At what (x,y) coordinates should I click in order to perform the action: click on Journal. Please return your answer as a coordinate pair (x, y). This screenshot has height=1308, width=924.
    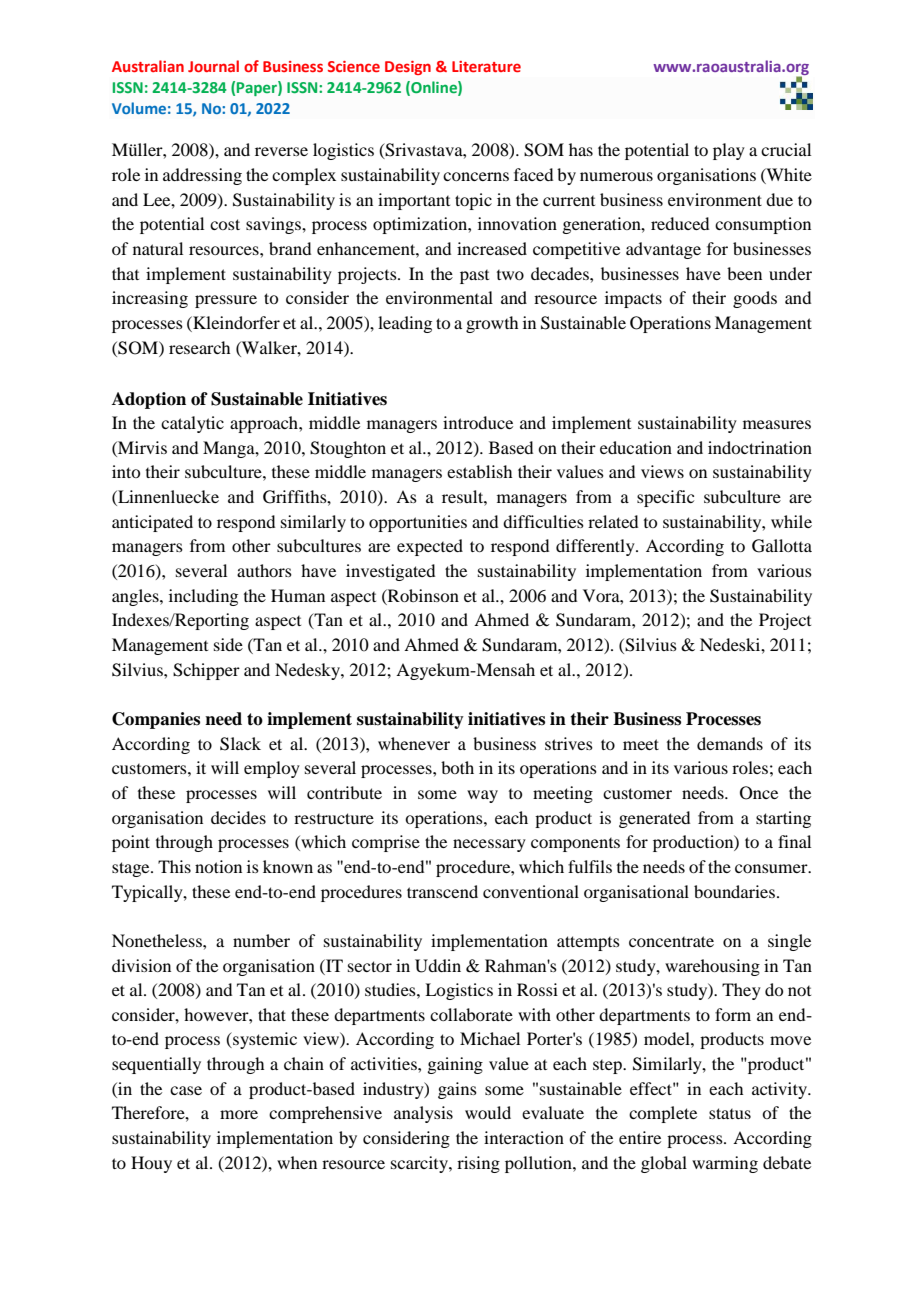
    Looking at the image, I should click on (213, 66).
